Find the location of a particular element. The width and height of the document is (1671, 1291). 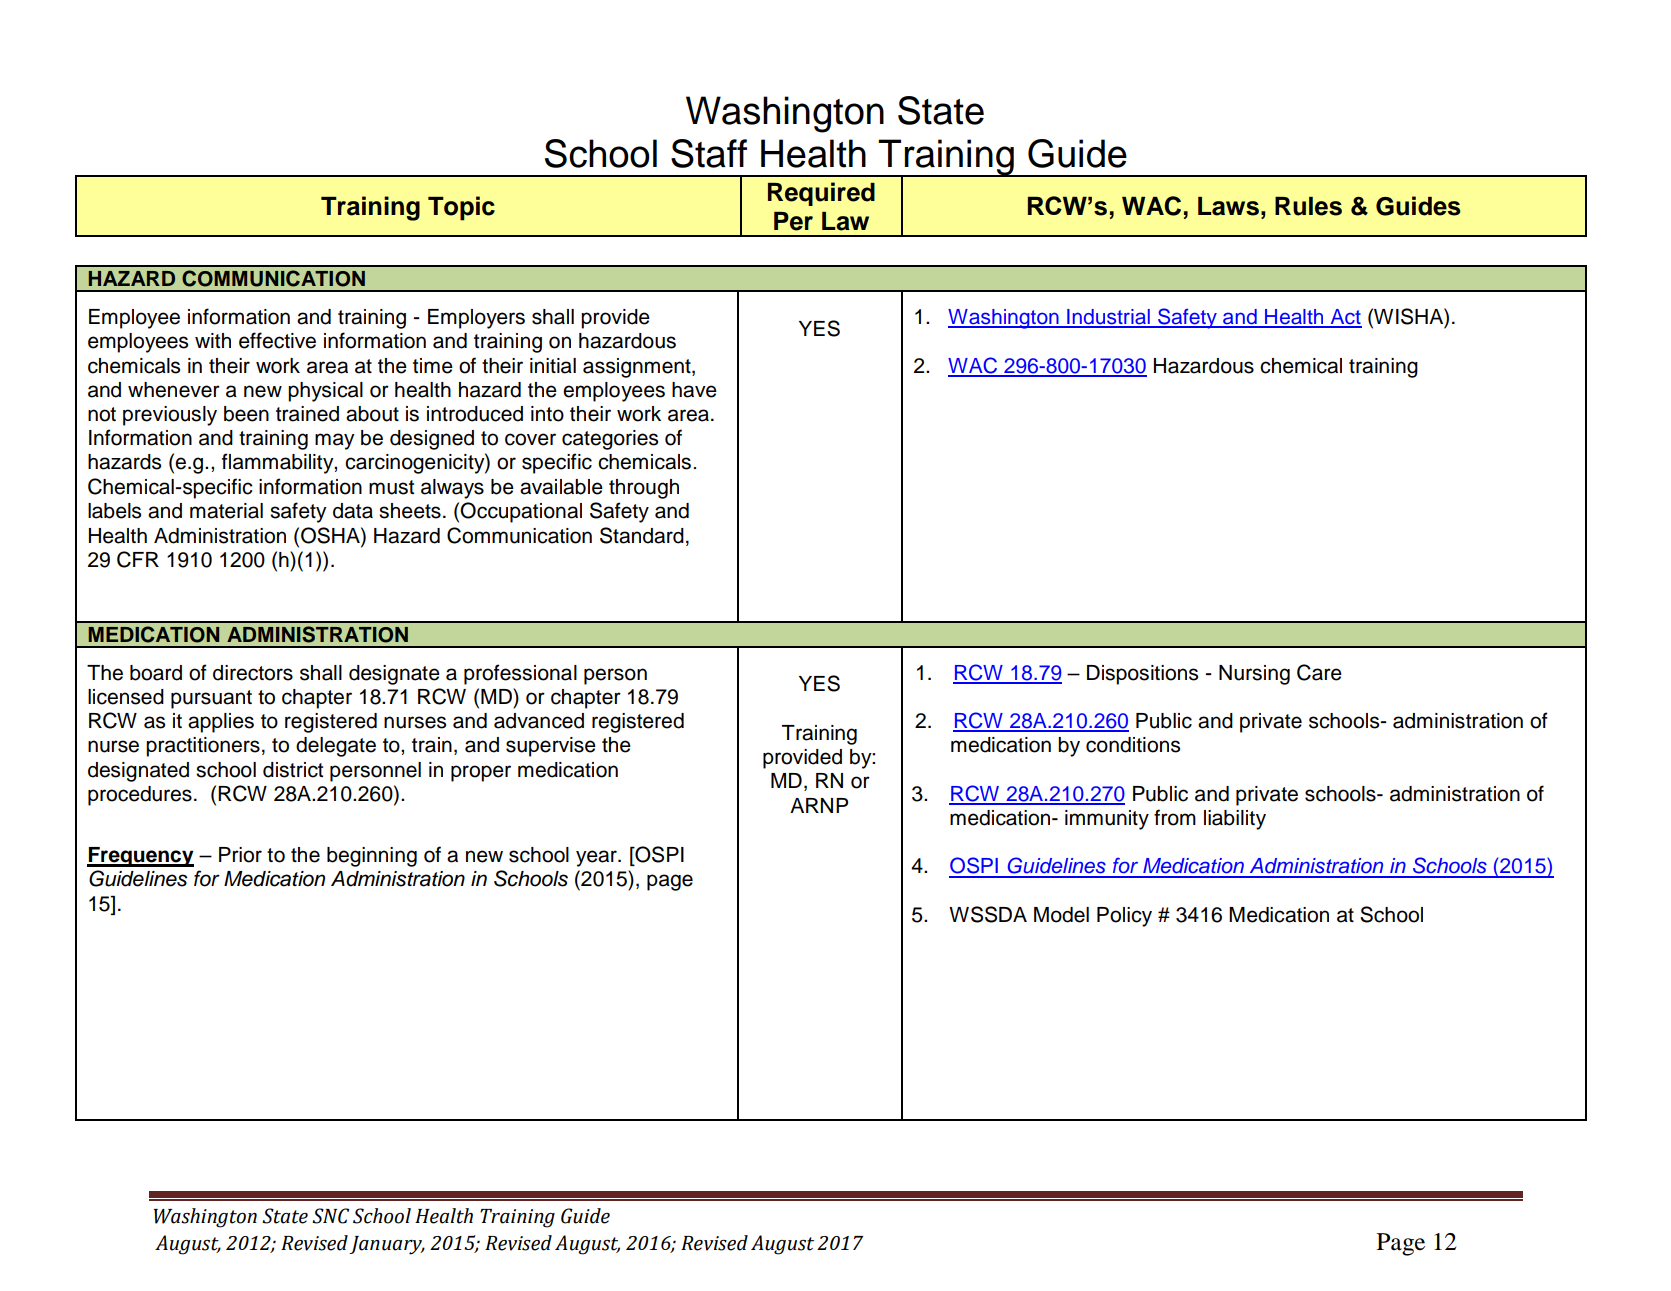

Prior is located at coordinates (240, 855).
